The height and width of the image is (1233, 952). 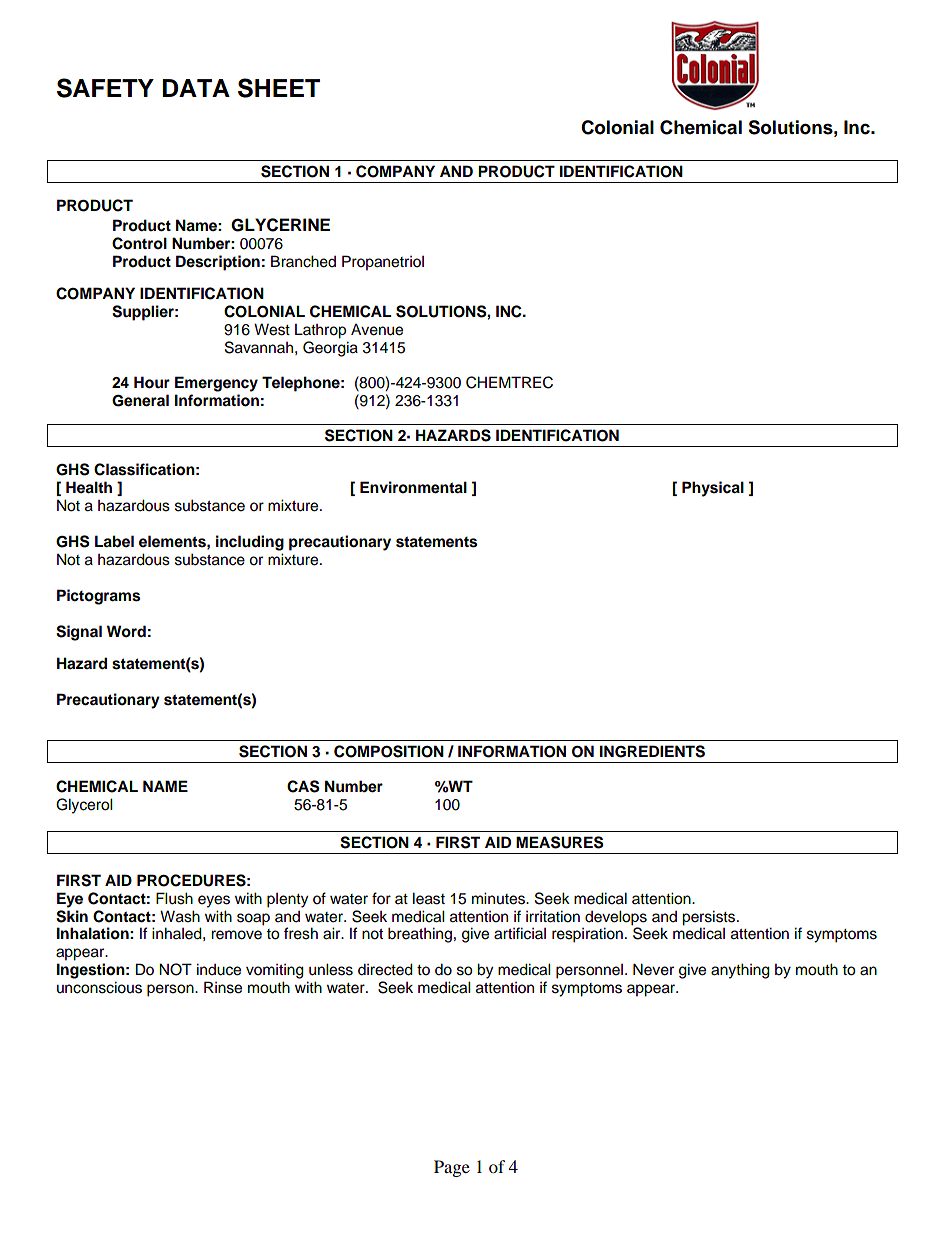 What do you see at coordinates (377, 329) in the image?
I see `Avenue` at bounding box center [377, 329].
